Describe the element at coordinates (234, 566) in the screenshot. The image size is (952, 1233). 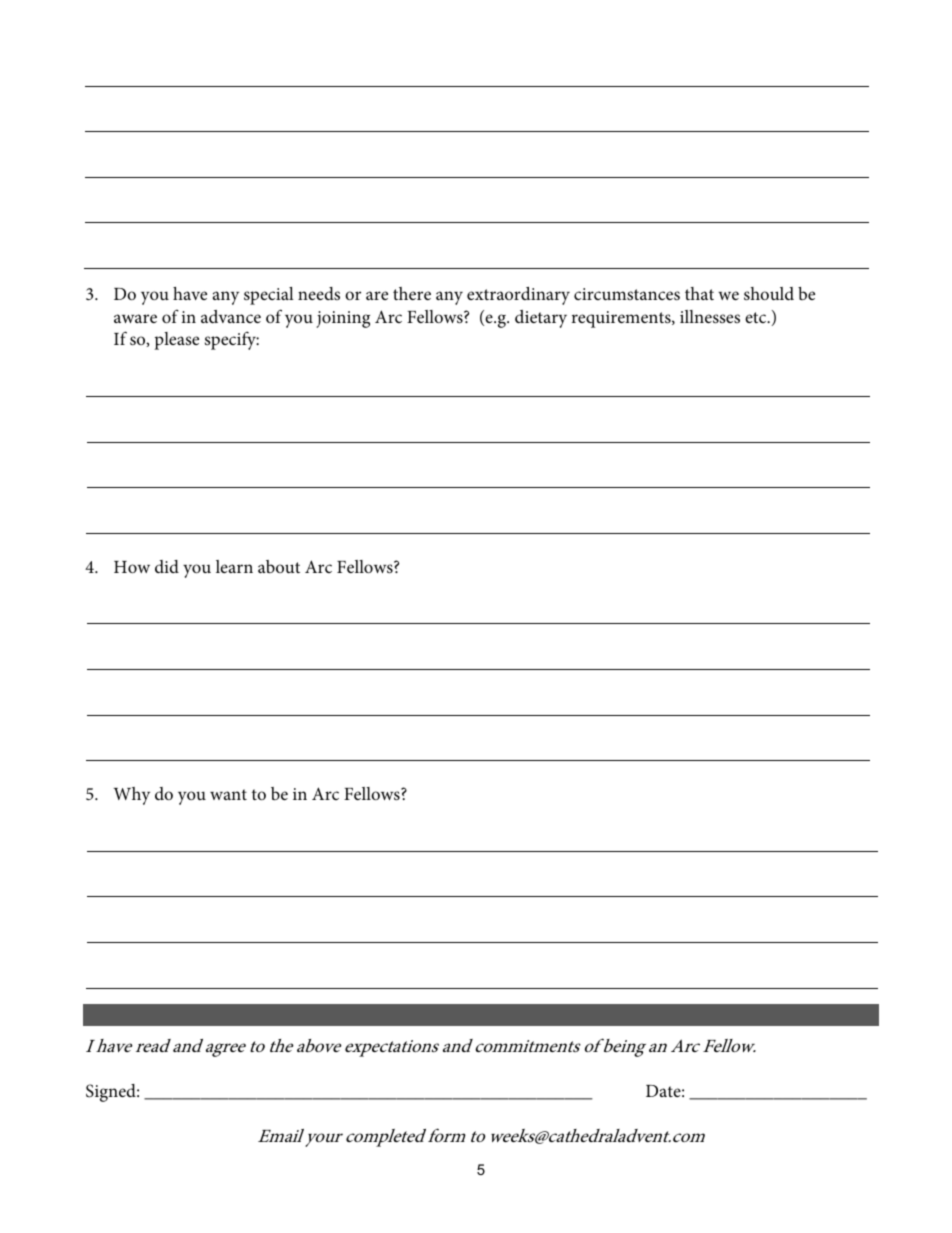
I see `learn` at that location.
